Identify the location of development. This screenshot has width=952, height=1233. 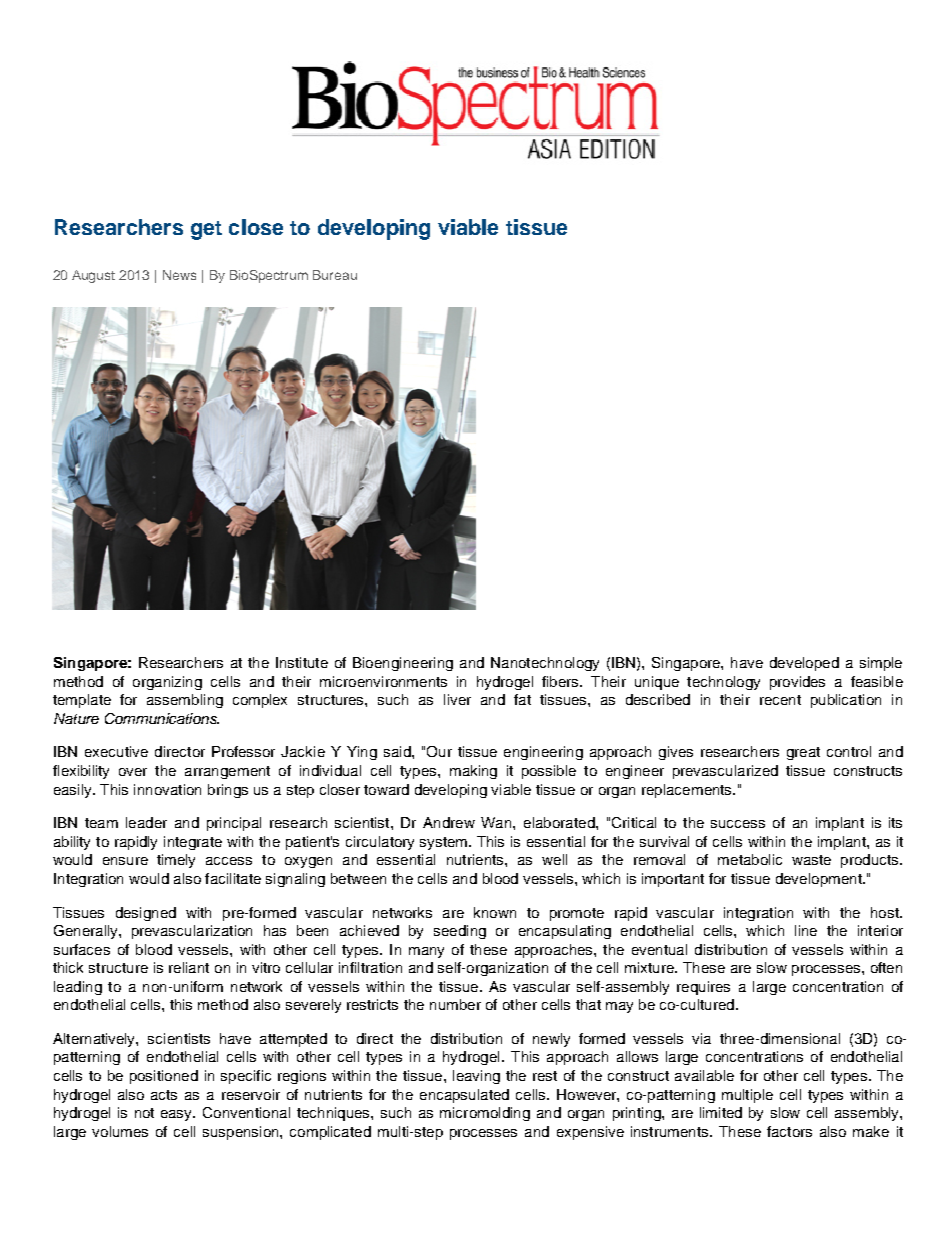
(820, 880).
